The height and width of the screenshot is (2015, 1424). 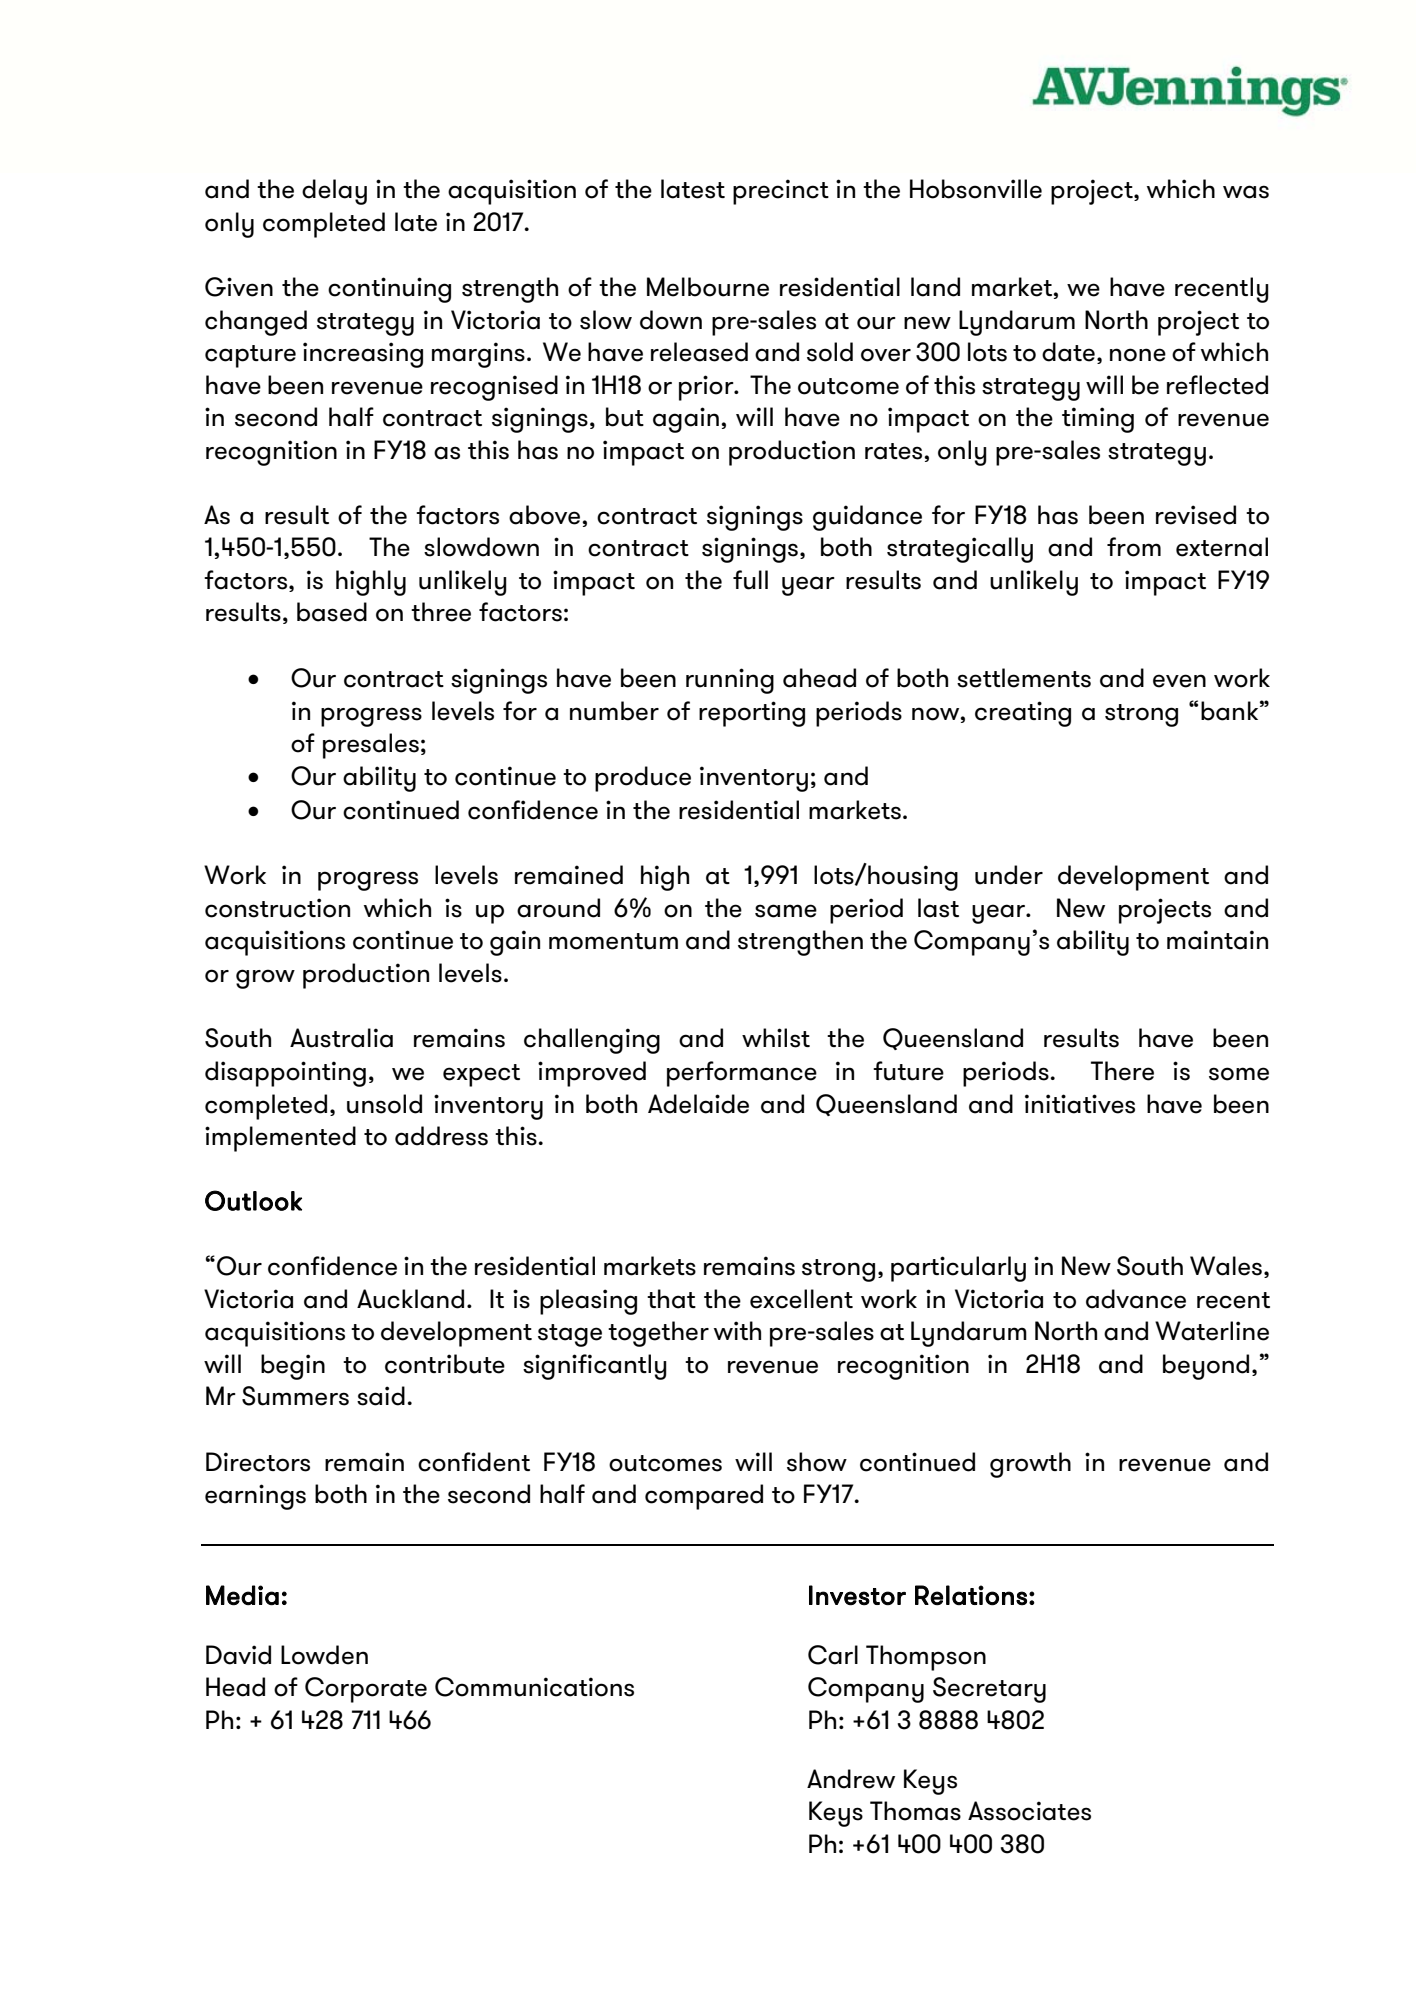 I want to click on Corporate, so click(x=366, y=1690).
